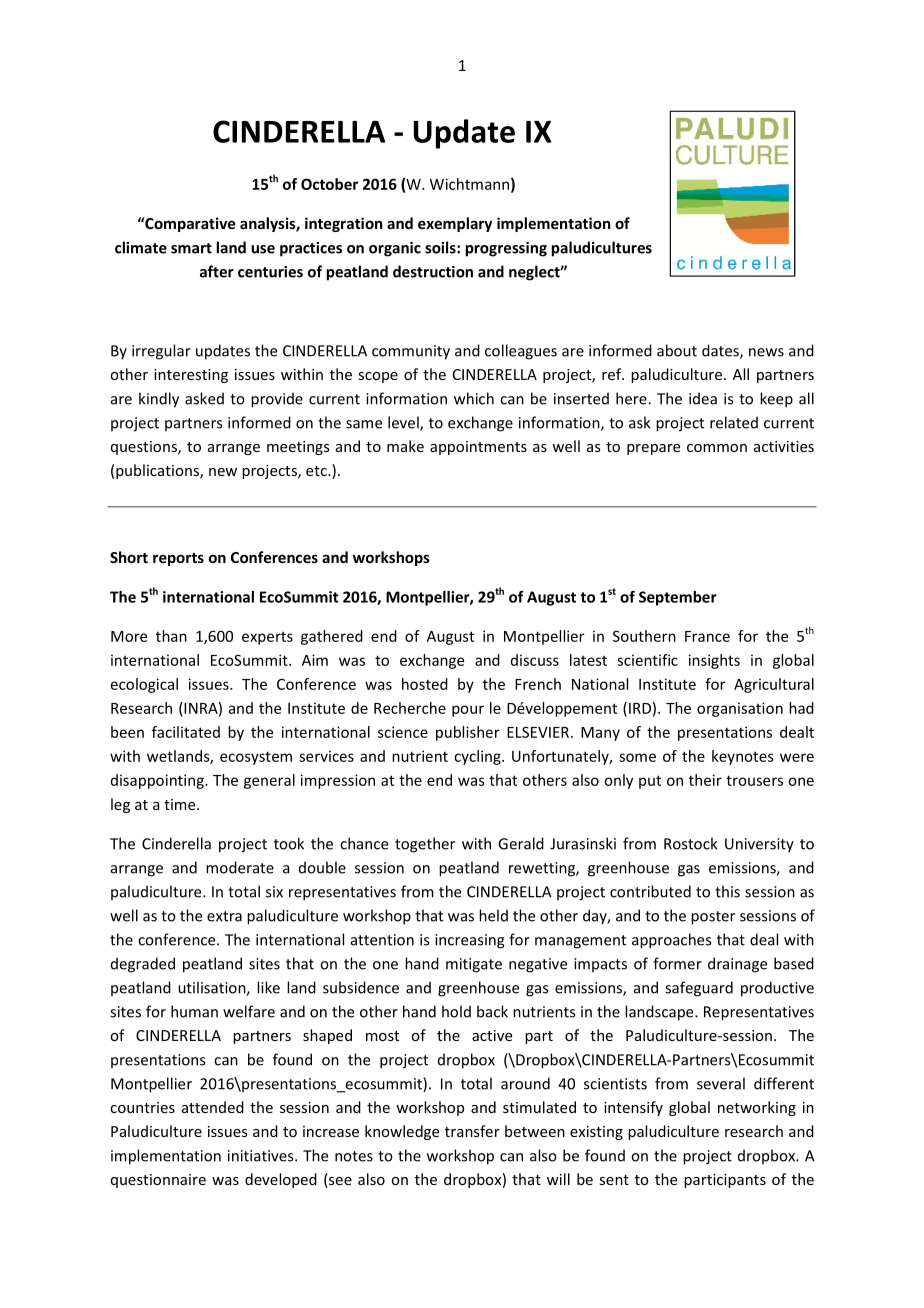 Image resolution: width=924 pixels, height=1308 pixels. Describe the element at coordinates (145, 448) in the page. I see `questions` at that location.
